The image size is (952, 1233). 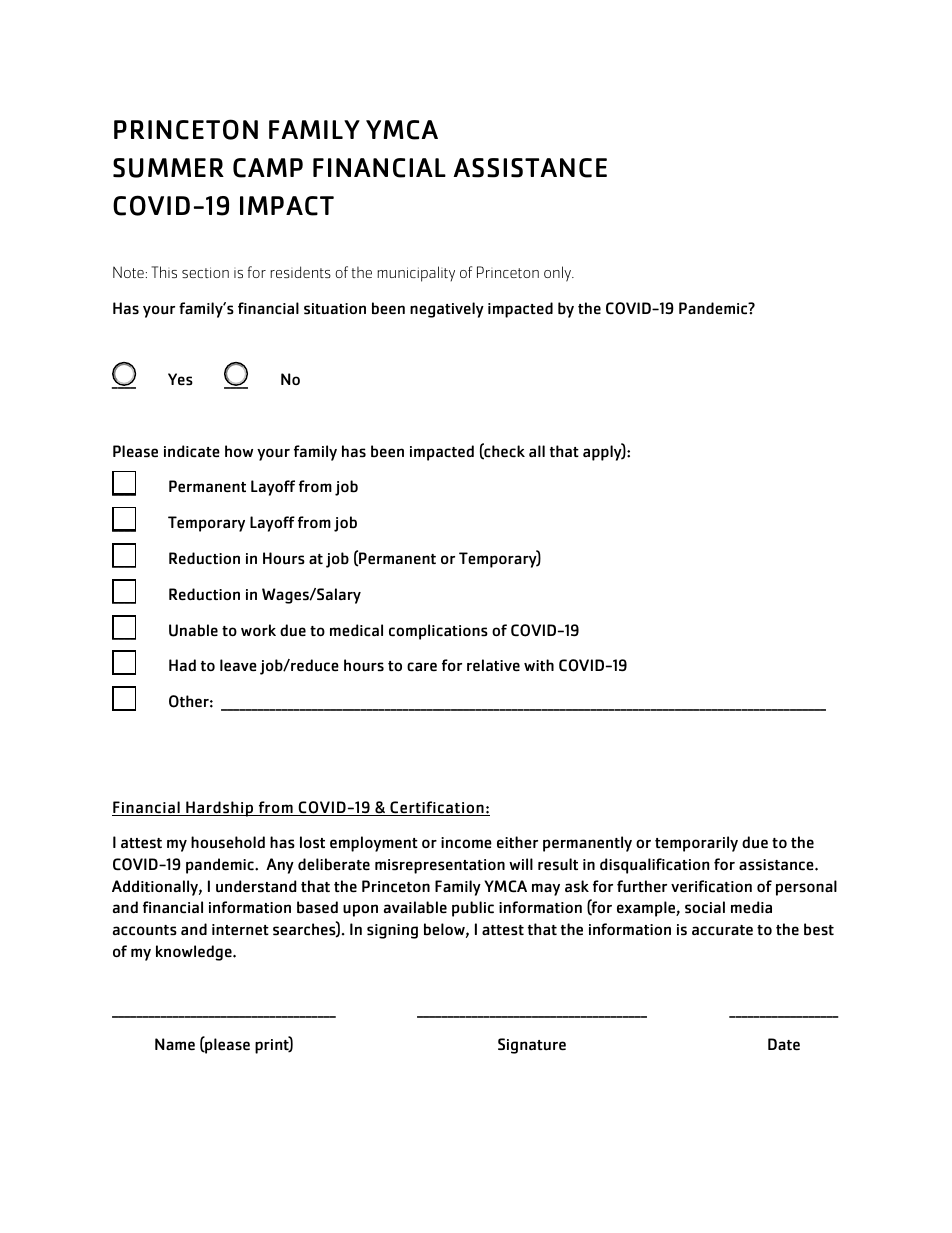 I want to click on Unable, so click(x=193, y=630).
